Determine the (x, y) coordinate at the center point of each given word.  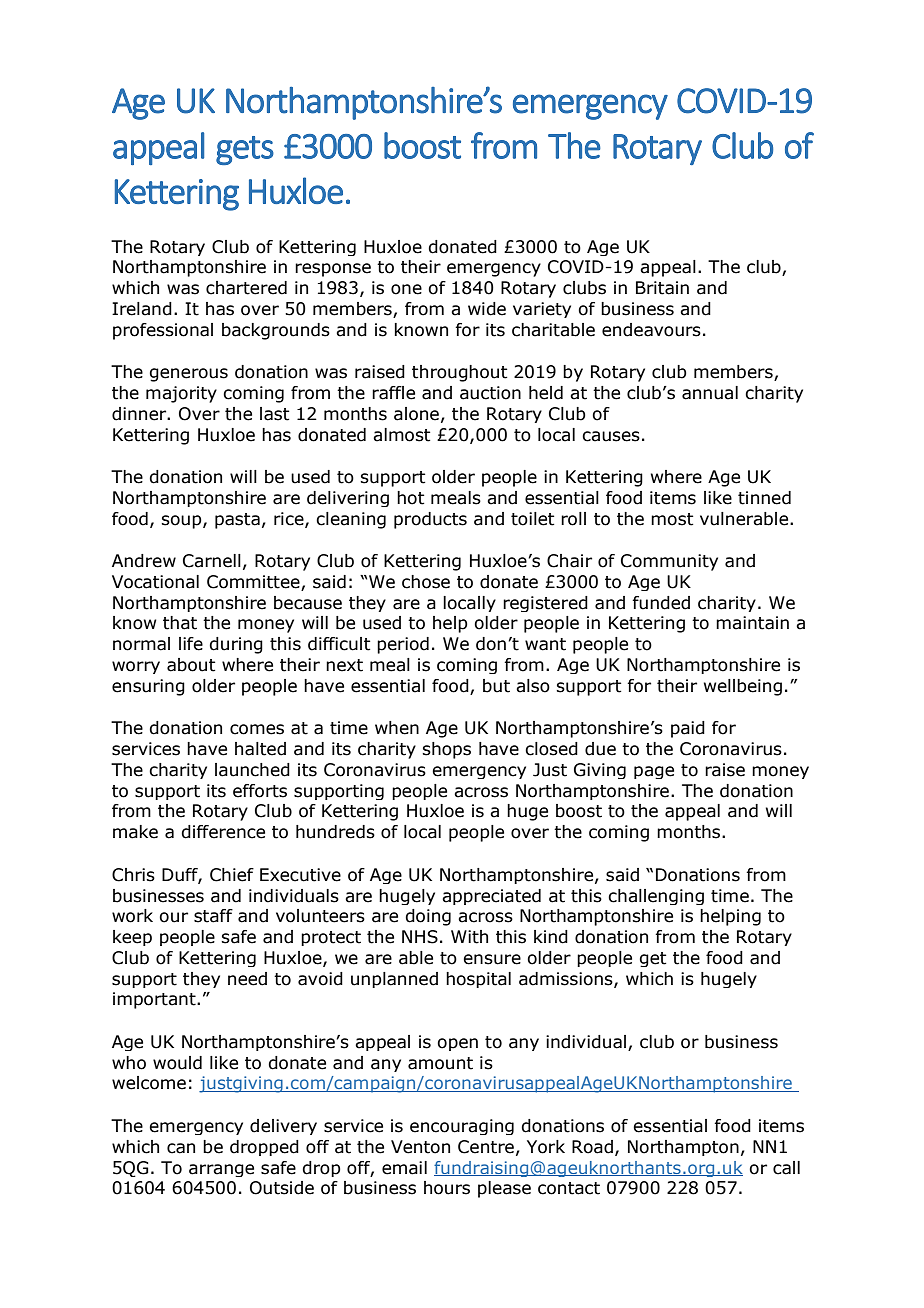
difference (223, 832)
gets (245, 150)
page (654, 772)
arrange (221, 1170)
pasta (237, 521)
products (430, 520)
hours (447, 1188)
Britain (662, 288)
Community (669, 562)
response (333, 270)
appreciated (491, 897)
